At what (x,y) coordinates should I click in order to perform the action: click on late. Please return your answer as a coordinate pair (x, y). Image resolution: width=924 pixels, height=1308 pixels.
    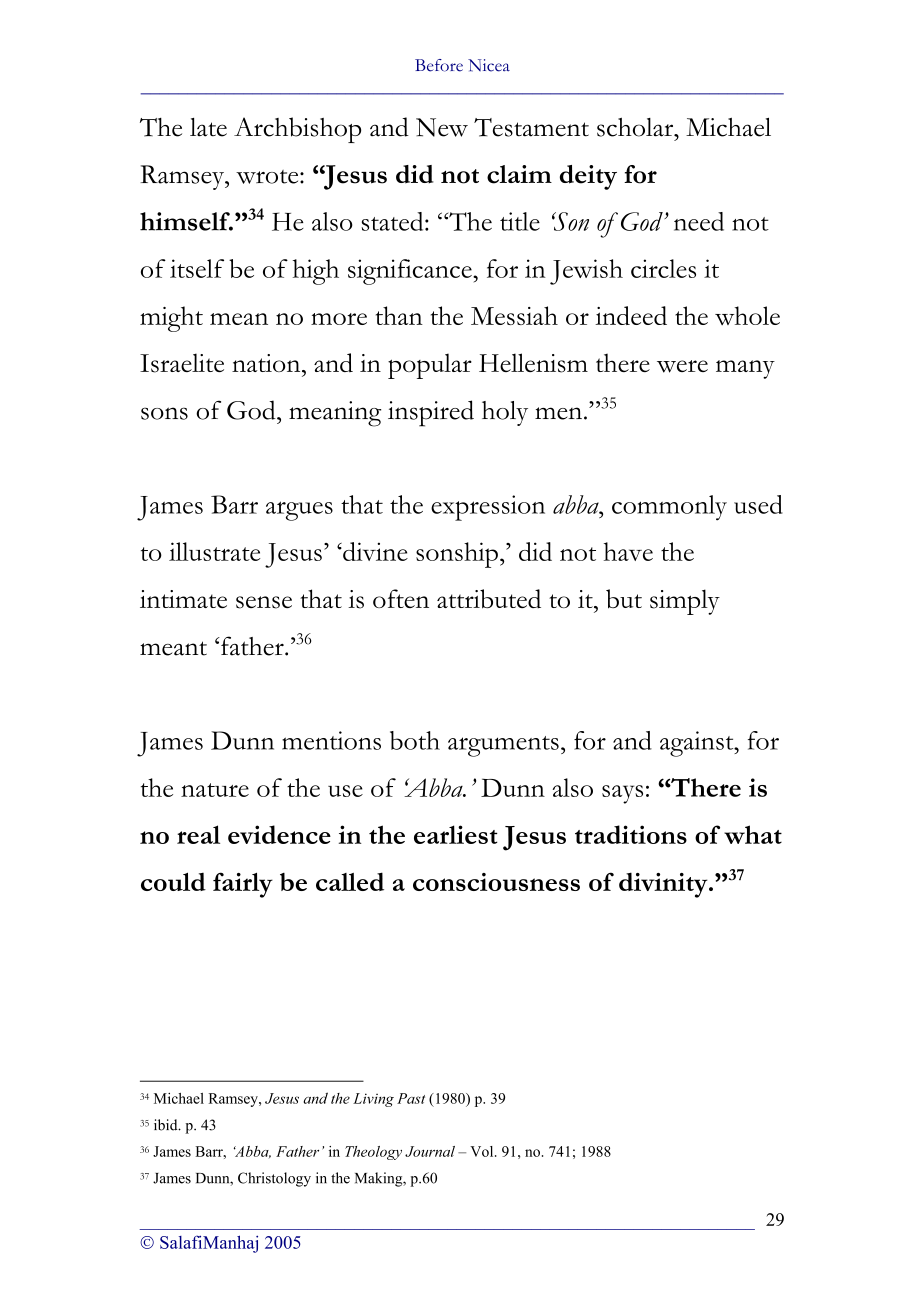
    Looking at the image, I should click on (208, 127).
